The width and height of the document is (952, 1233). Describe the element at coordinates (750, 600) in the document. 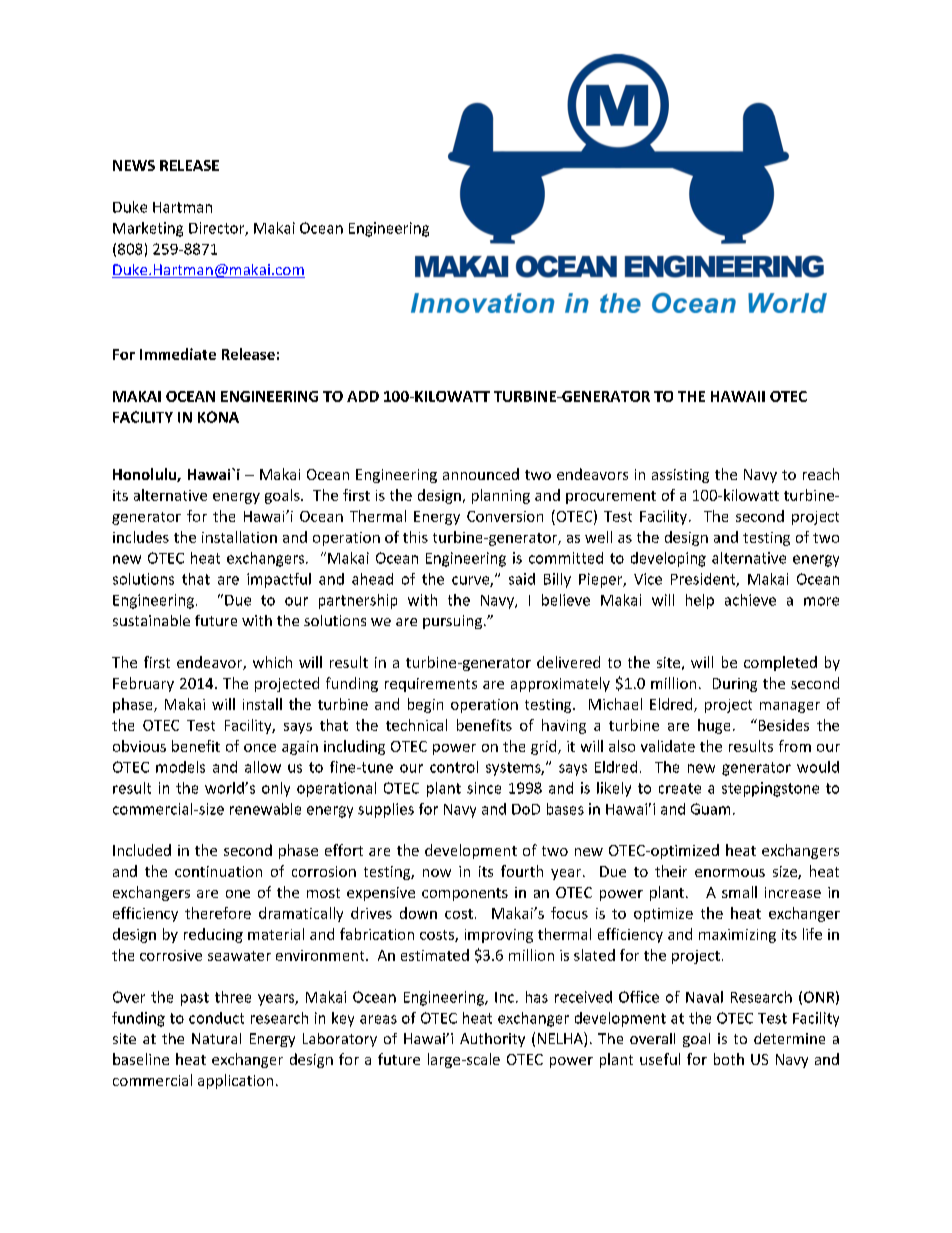

I see `achieve` at that location.
